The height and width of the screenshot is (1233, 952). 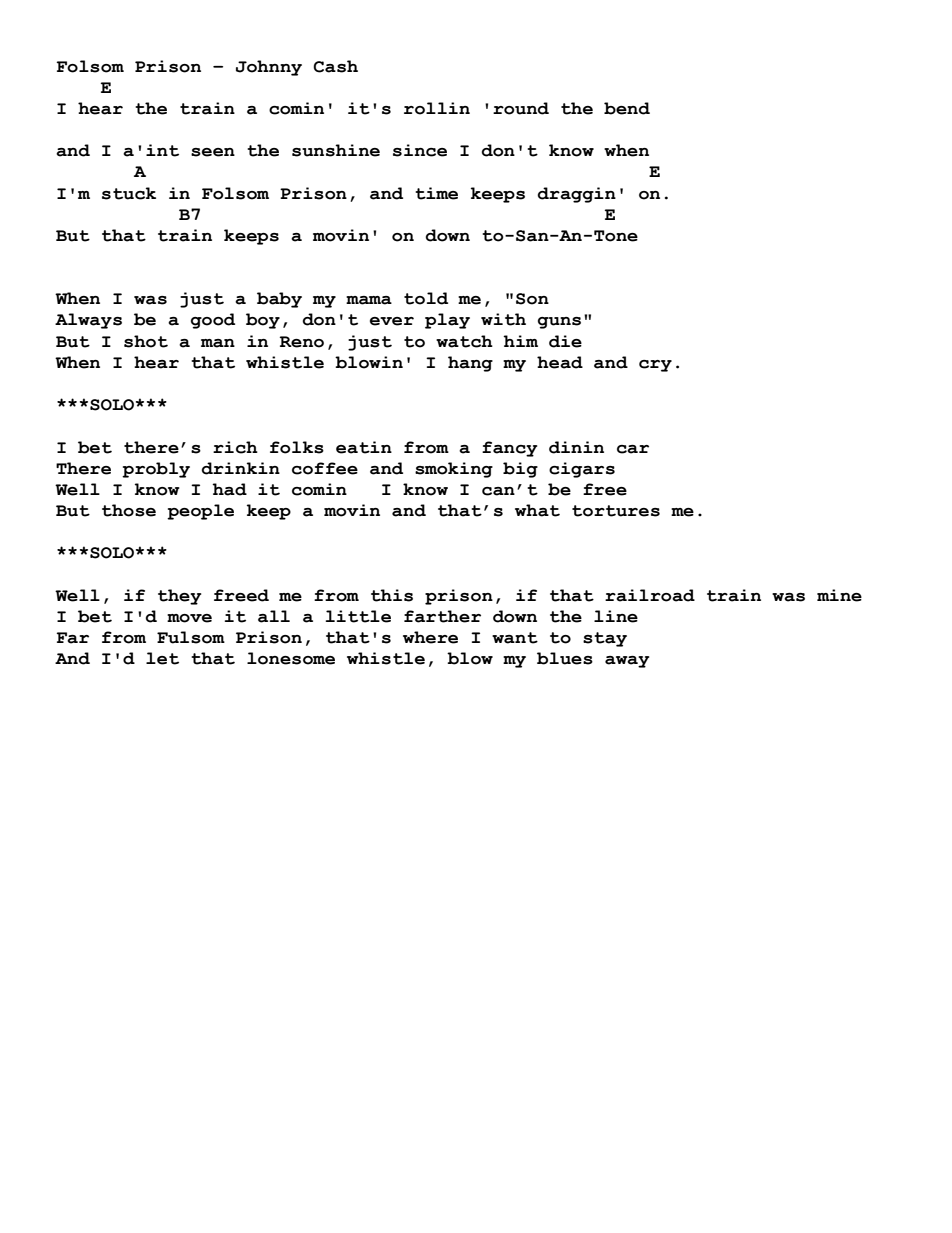 I want to click on bend, so click(x=627, y=108).
